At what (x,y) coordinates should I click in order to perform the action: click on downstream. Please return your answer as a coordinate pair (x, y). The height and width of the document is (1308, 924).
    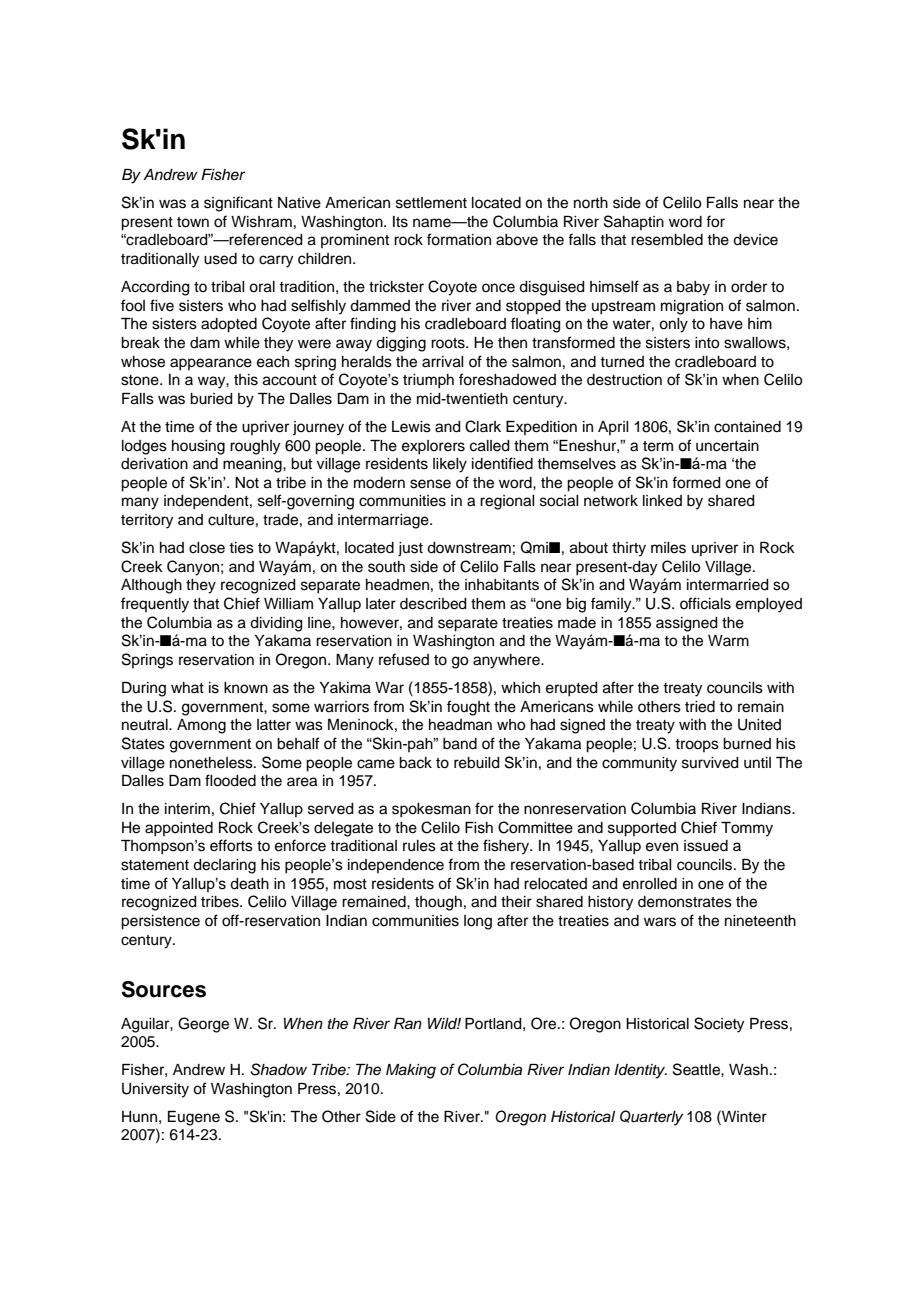
    Looking at the image, I should click on (469, 548).
